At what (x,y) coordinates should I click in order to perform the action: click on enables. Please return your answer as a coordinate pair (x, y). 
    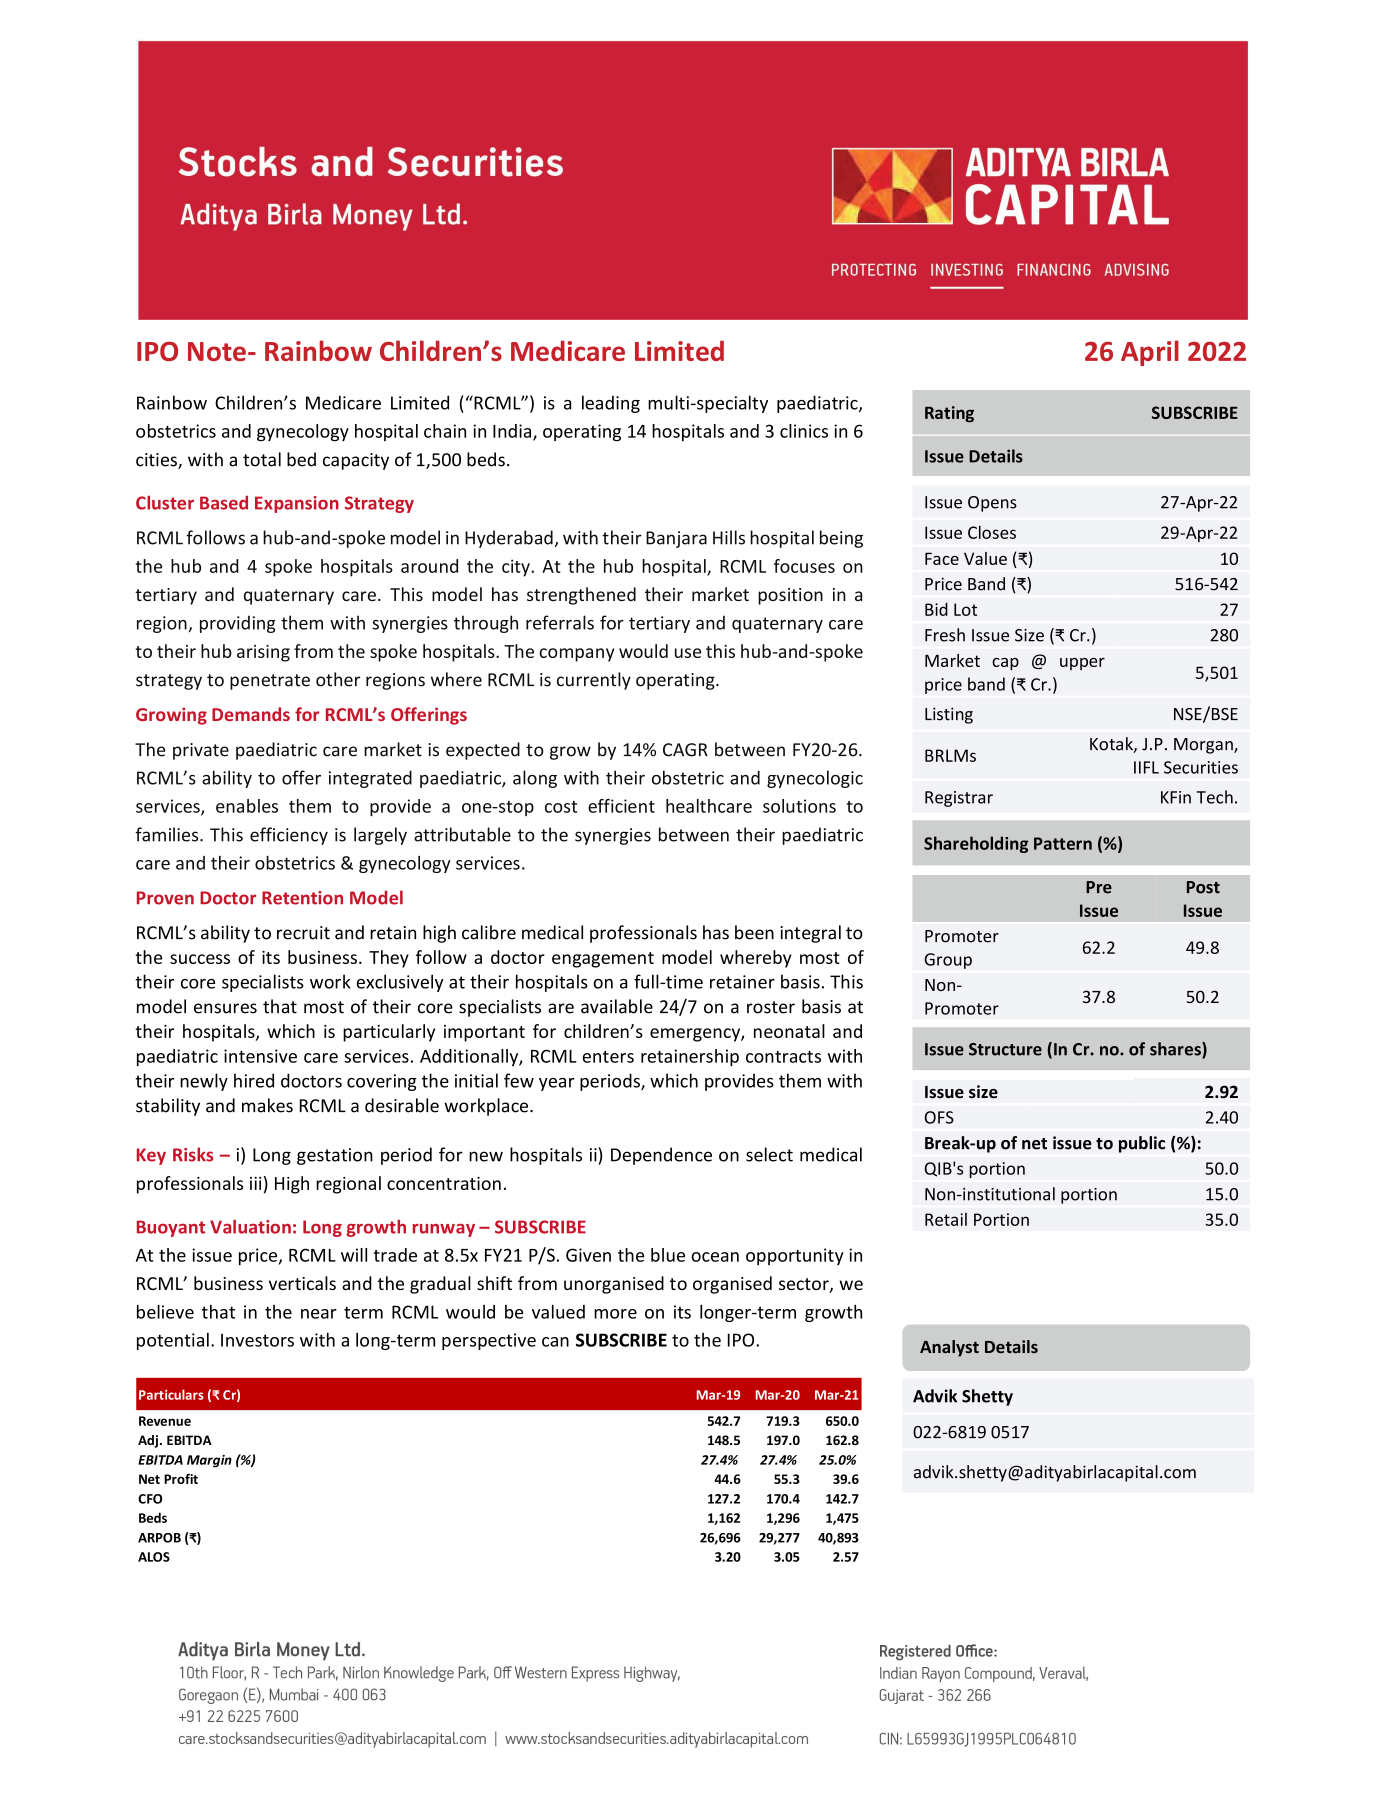
    Looking at the image, I should click on (247, 806).
